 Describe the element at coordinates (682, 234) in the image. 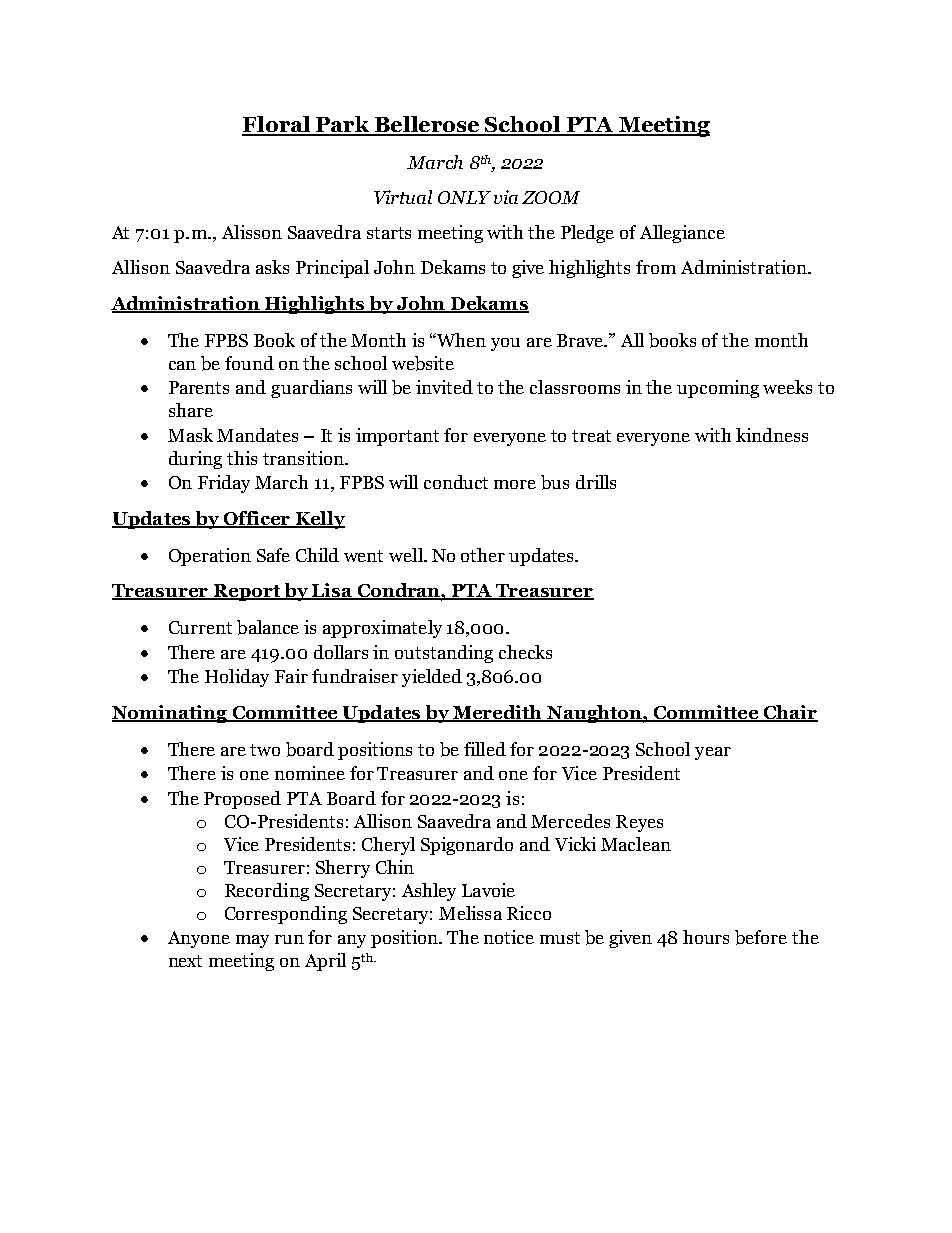

I see `Allegiance` at that location.
